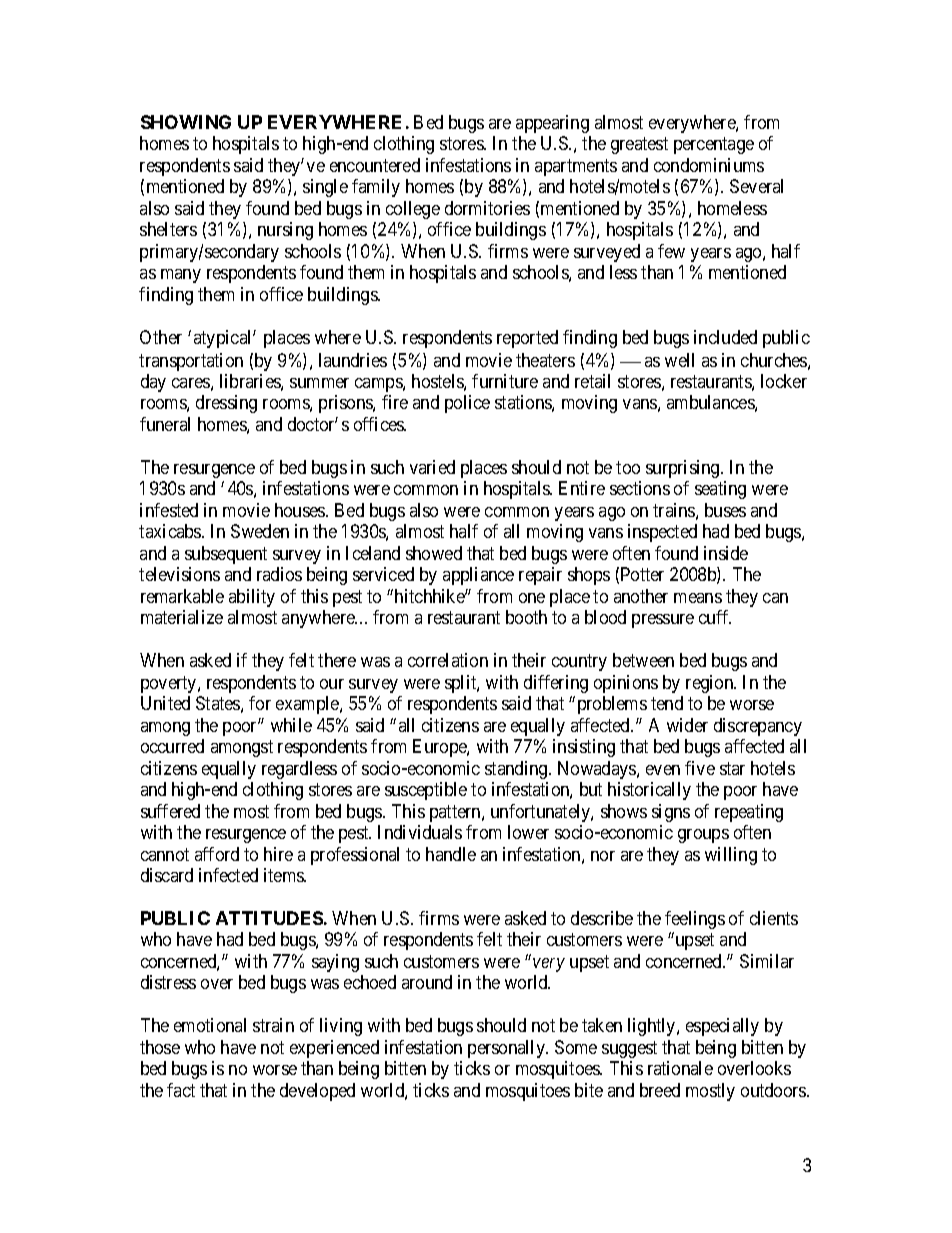 Image resolution: width=952 pixels, height=1233 pixels. I want to click on groups, so click(703, 836).
